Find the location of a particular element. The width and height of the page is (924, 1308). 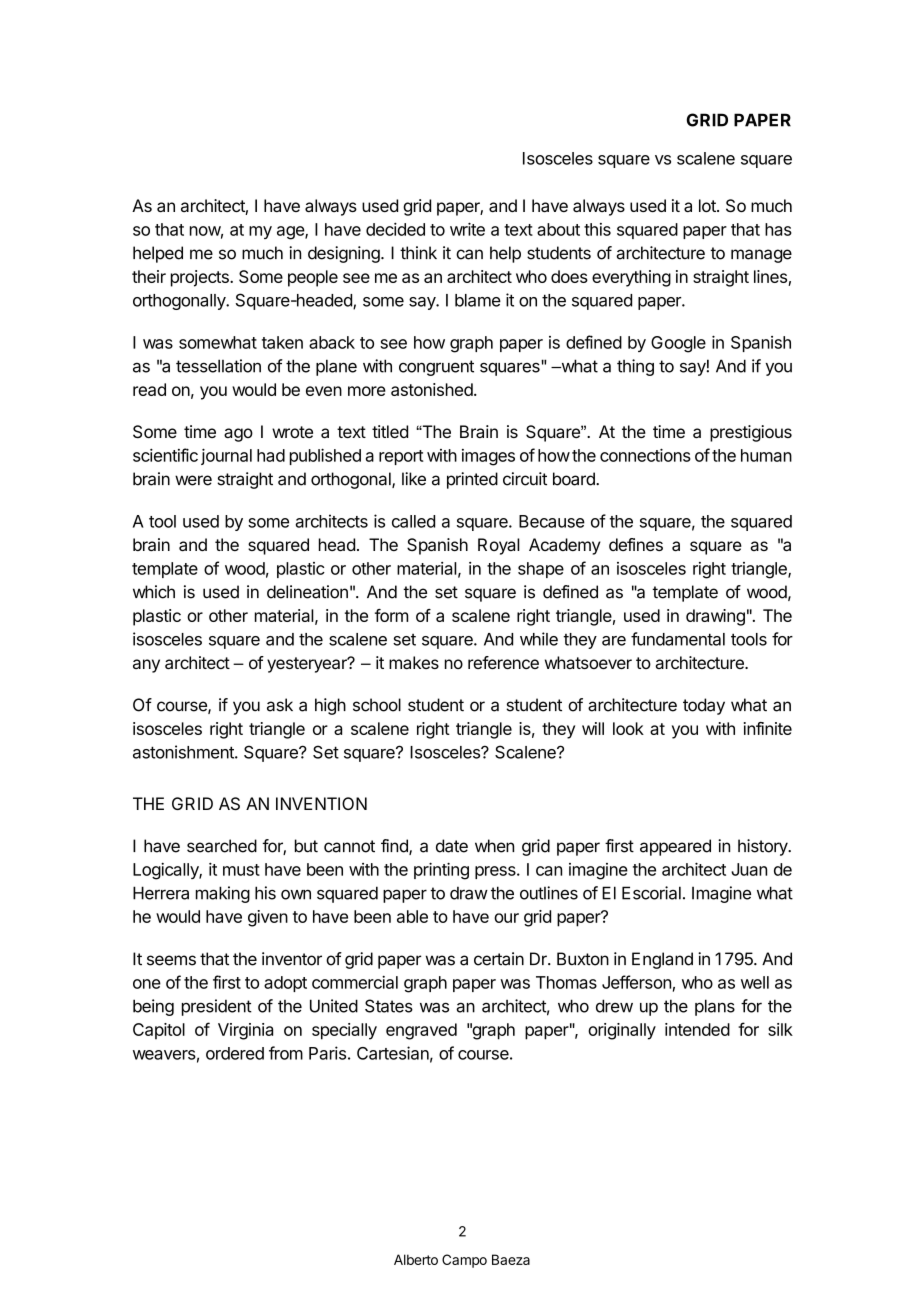

write is located at coordinates (467, 229).
